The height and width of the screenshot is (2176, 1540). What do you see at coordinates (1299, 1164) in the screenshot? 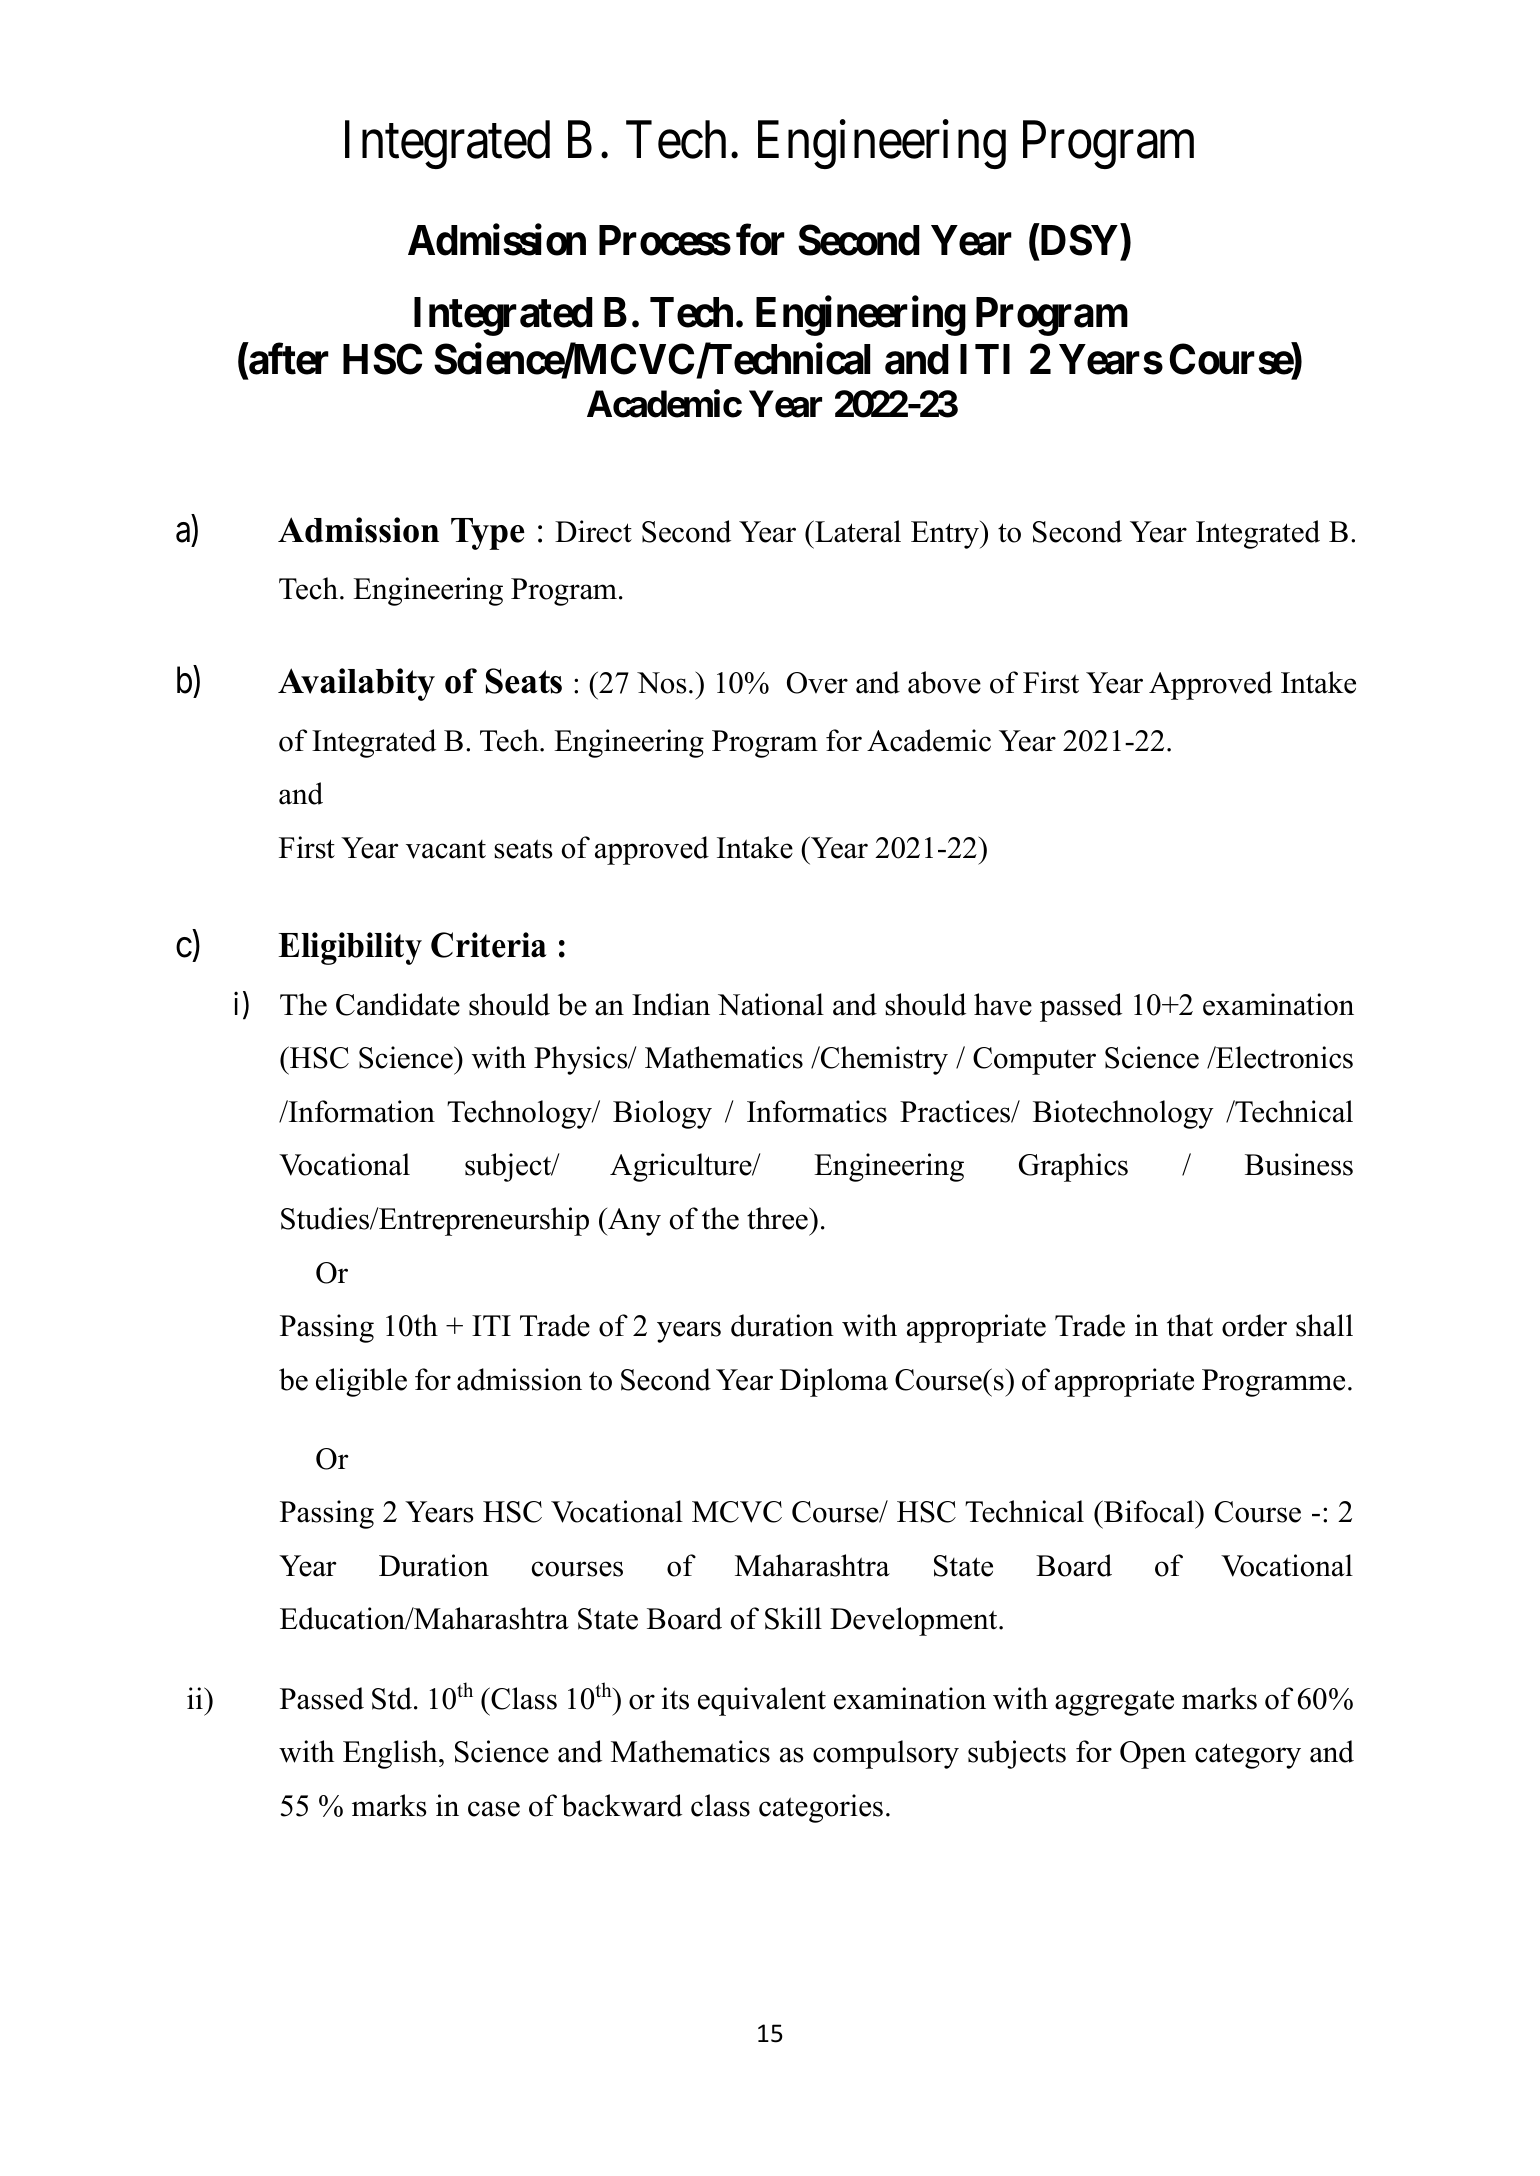
I see `Business` at bounding box center [1299, 1164].
